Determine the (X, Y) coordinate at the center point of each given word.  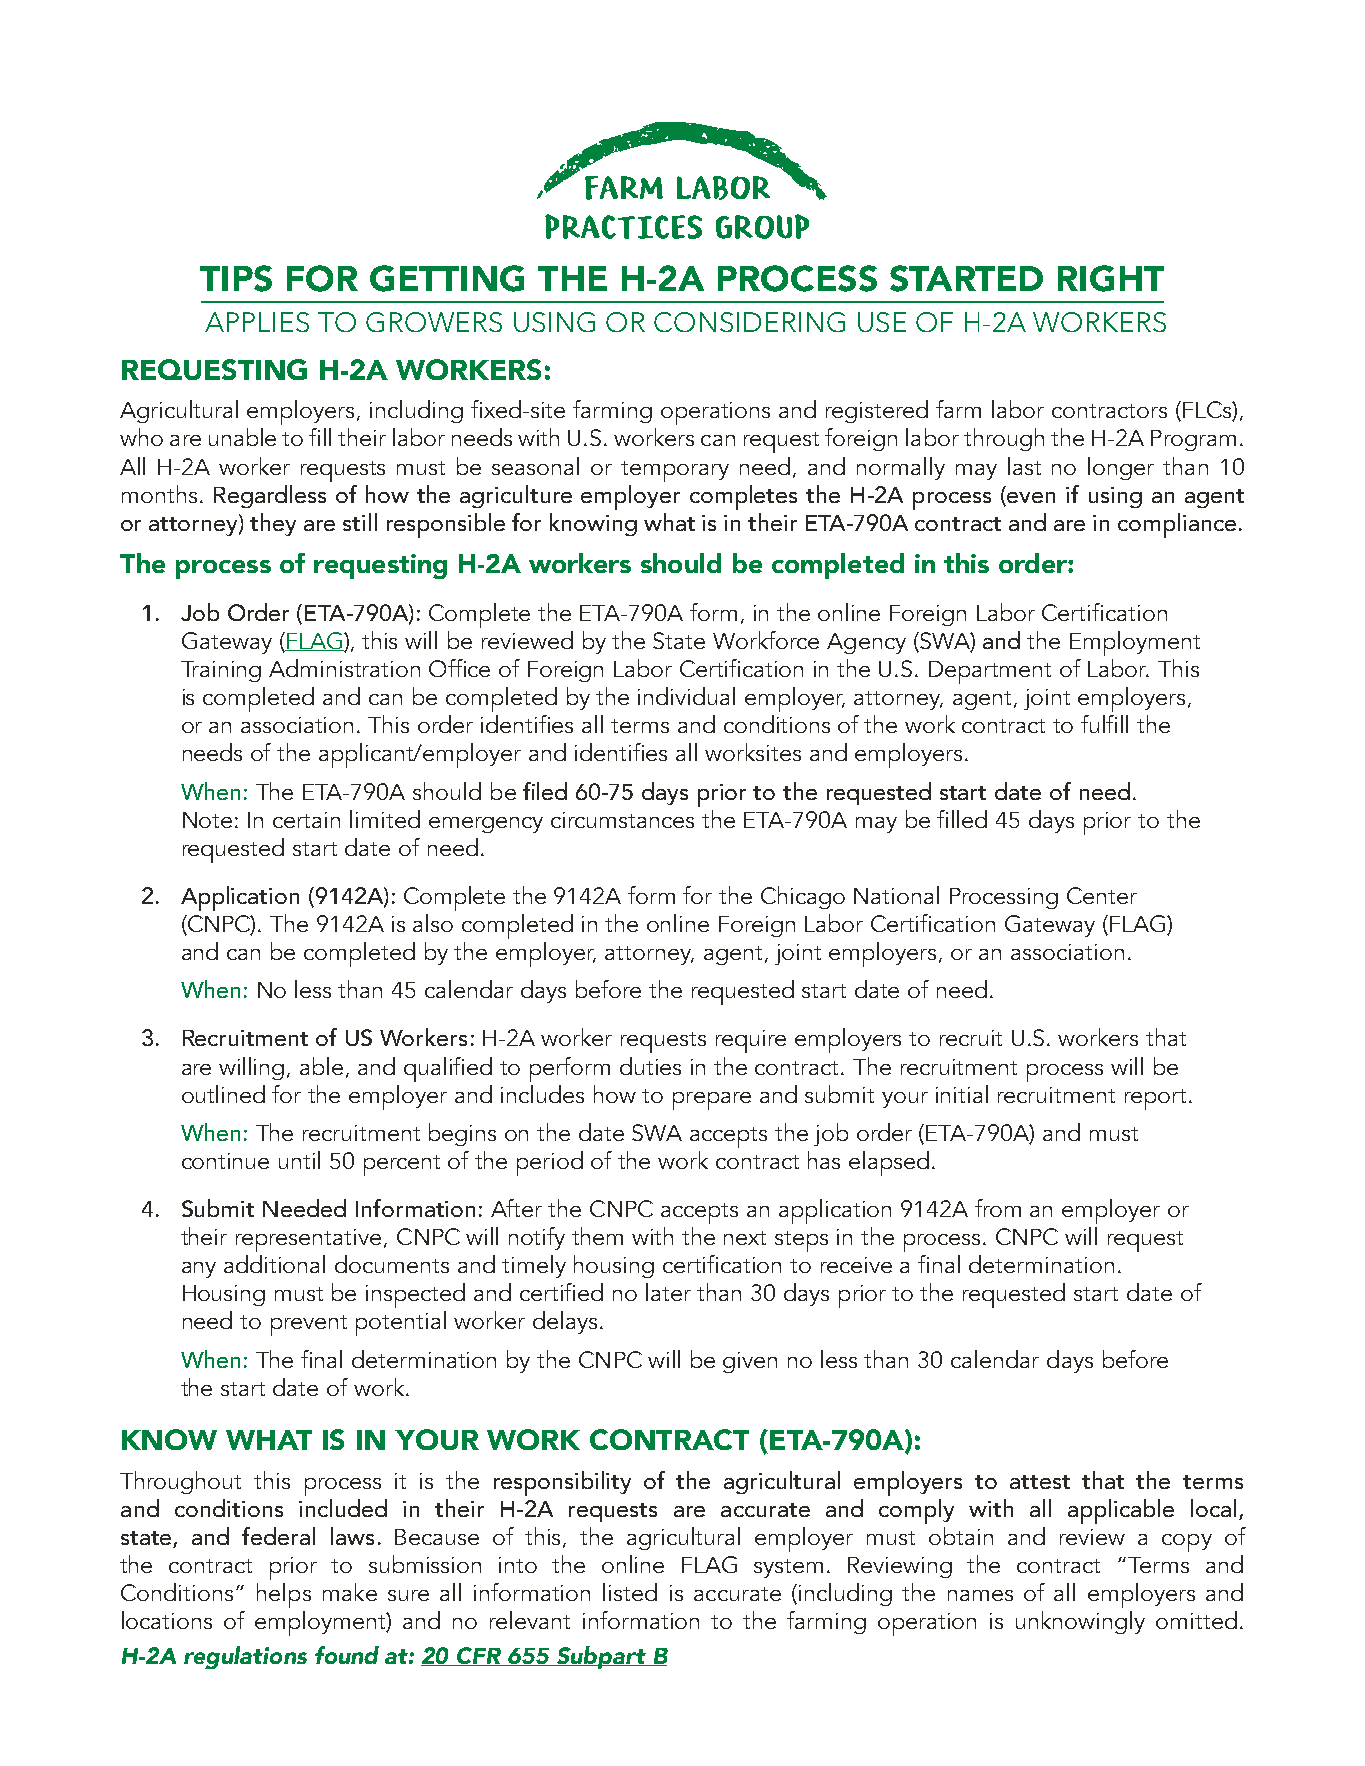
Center (1102, 895)
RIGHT (1111, 278)
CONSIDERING (749, 322)
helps (284, 1595)
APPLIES (257, 322)
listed (630, 1592)
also (433, 923)
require (751, 1041)
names (980, 1595)
